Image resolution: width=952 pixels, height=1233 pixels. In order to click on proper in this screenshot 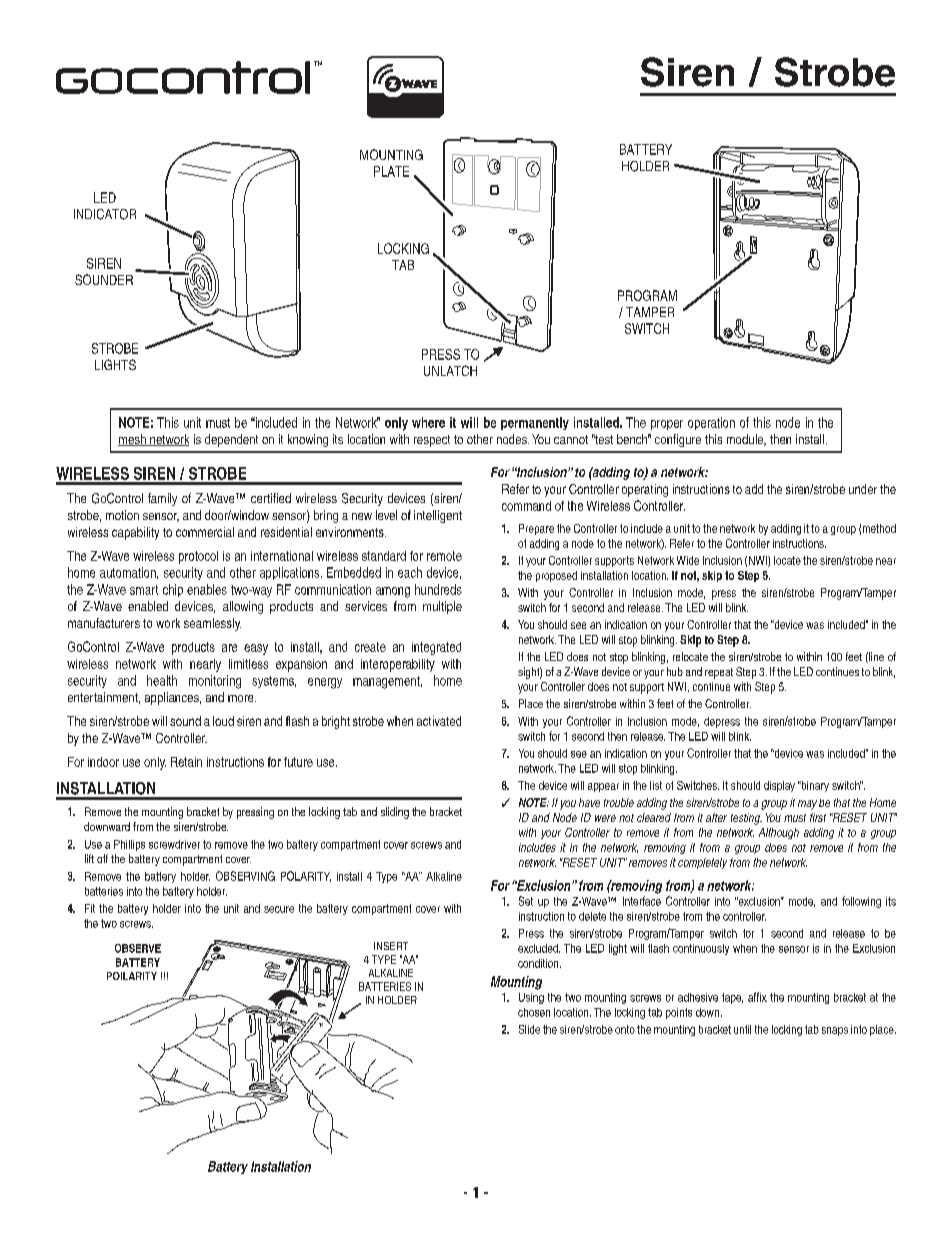, I will do `click(667, 425)`.
